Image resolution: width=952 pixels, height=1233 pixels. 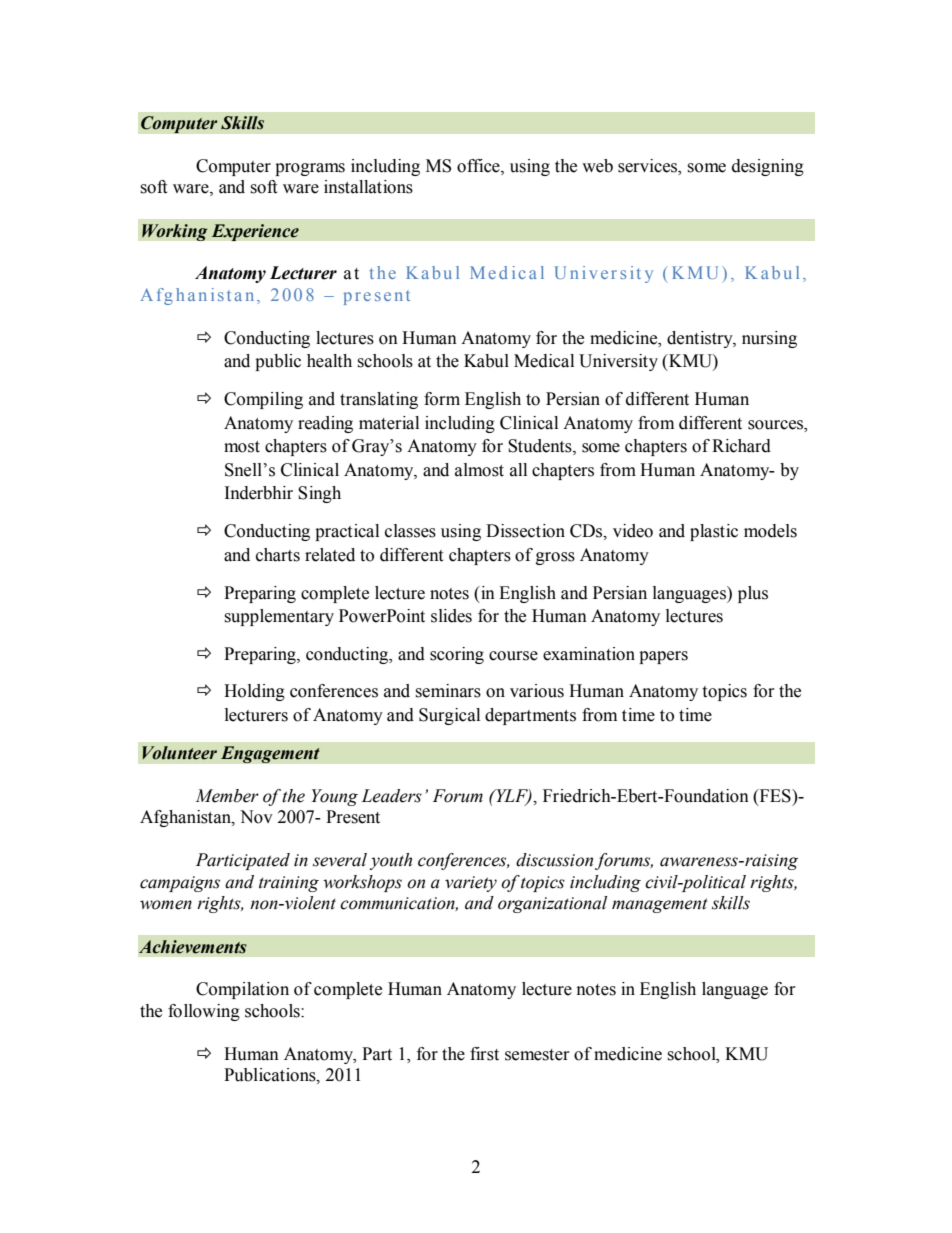 What do you see at coordinates (741, 446) in the screenshot?
I see `Richard` at bounding box center [741, 446].
